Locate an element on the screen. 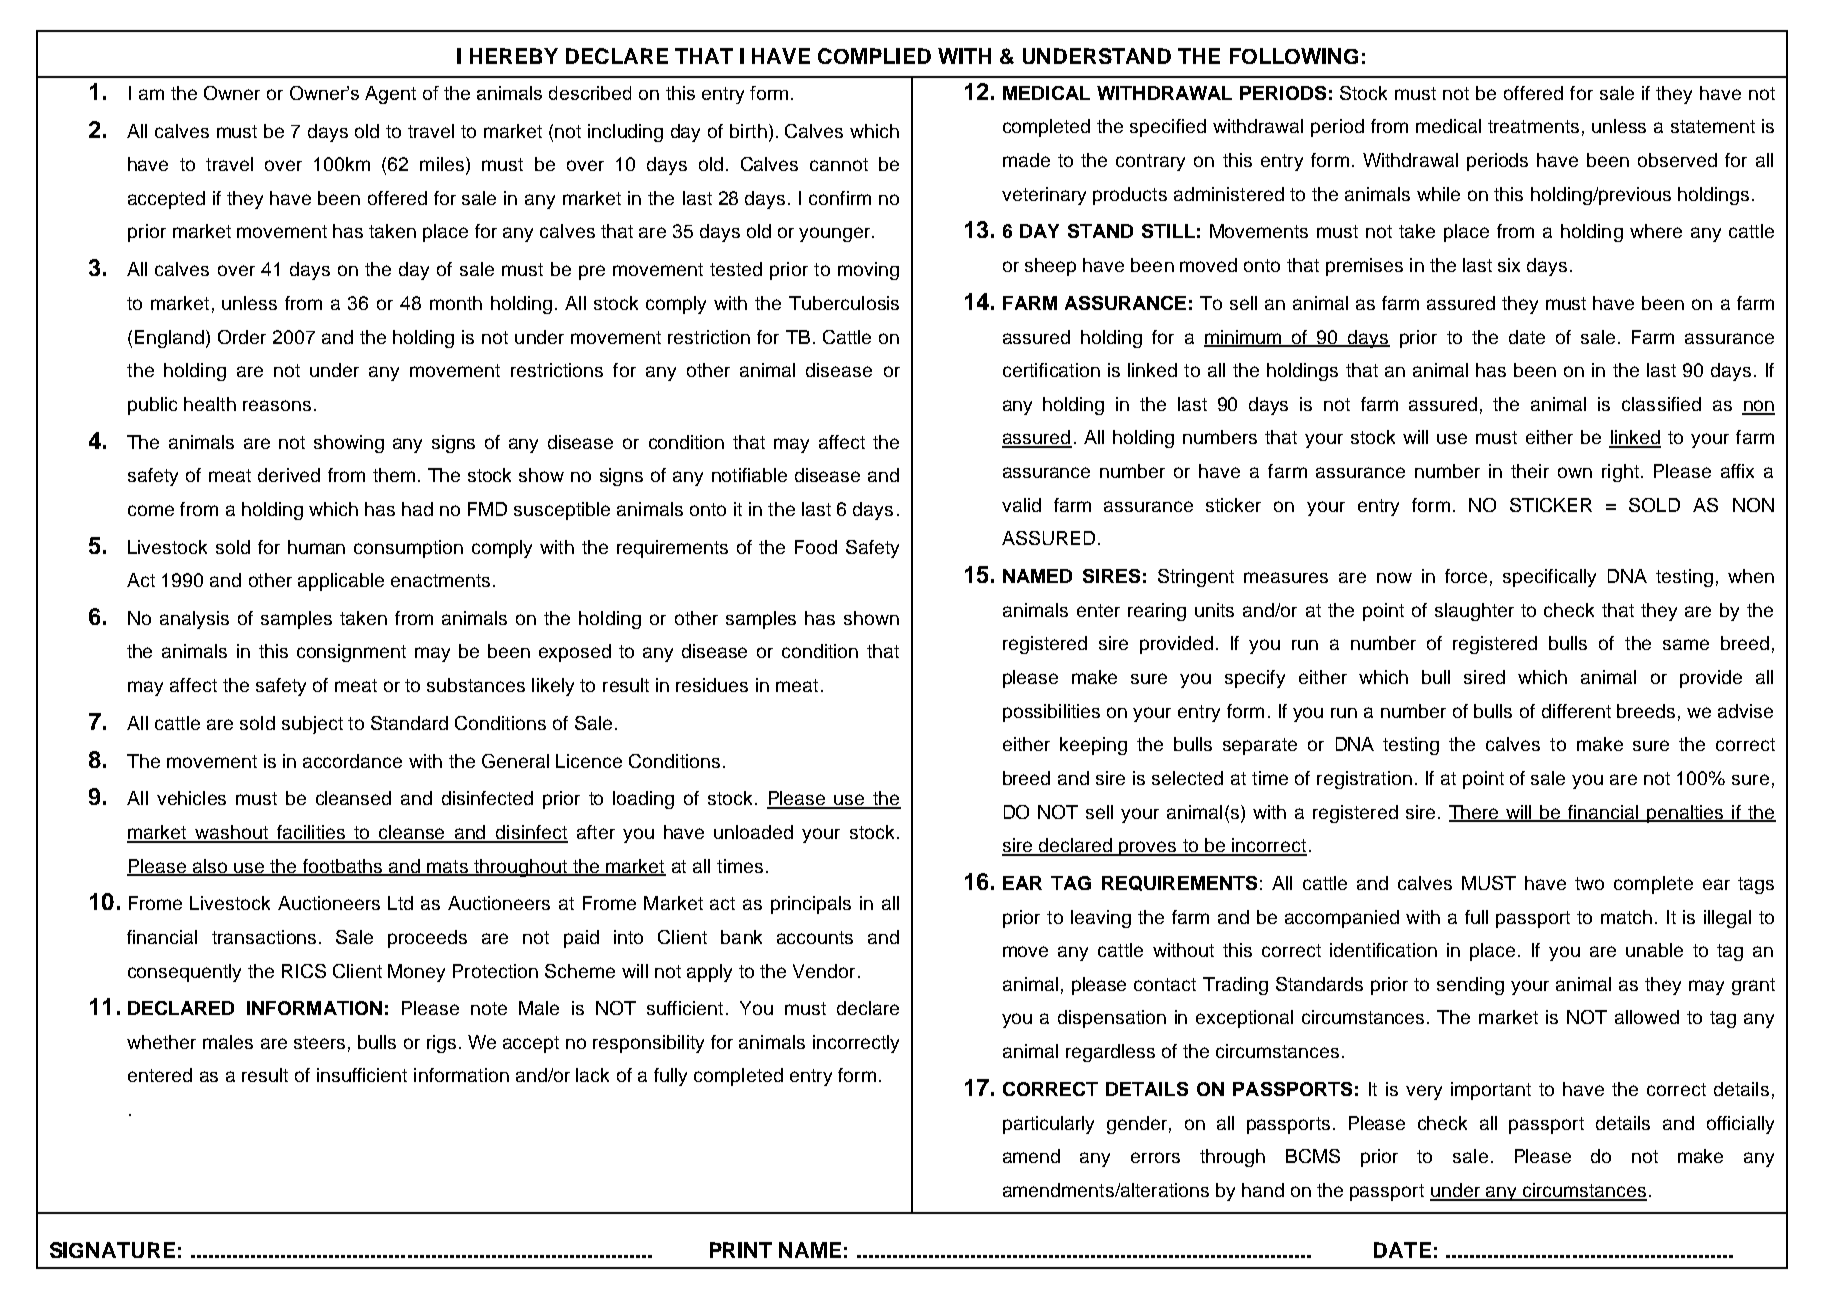 The width and height of the screenshot is (1824, 1290). certification is located at coordinates (1051, 370).
